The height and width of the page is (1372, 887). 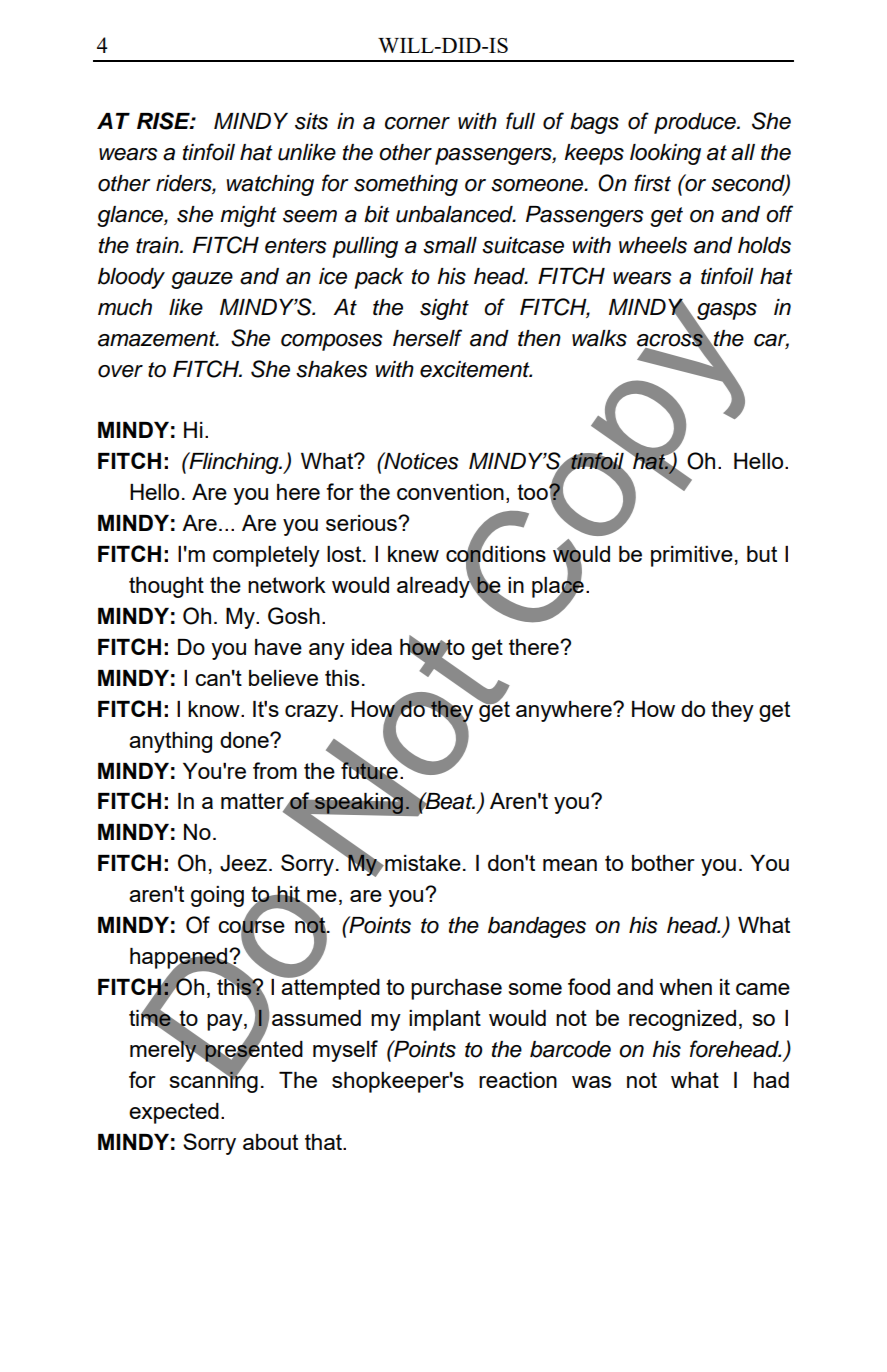 What do you see at coordinates (570, 865) in the page?
I see `mean` at bounding box center [570, 865].
